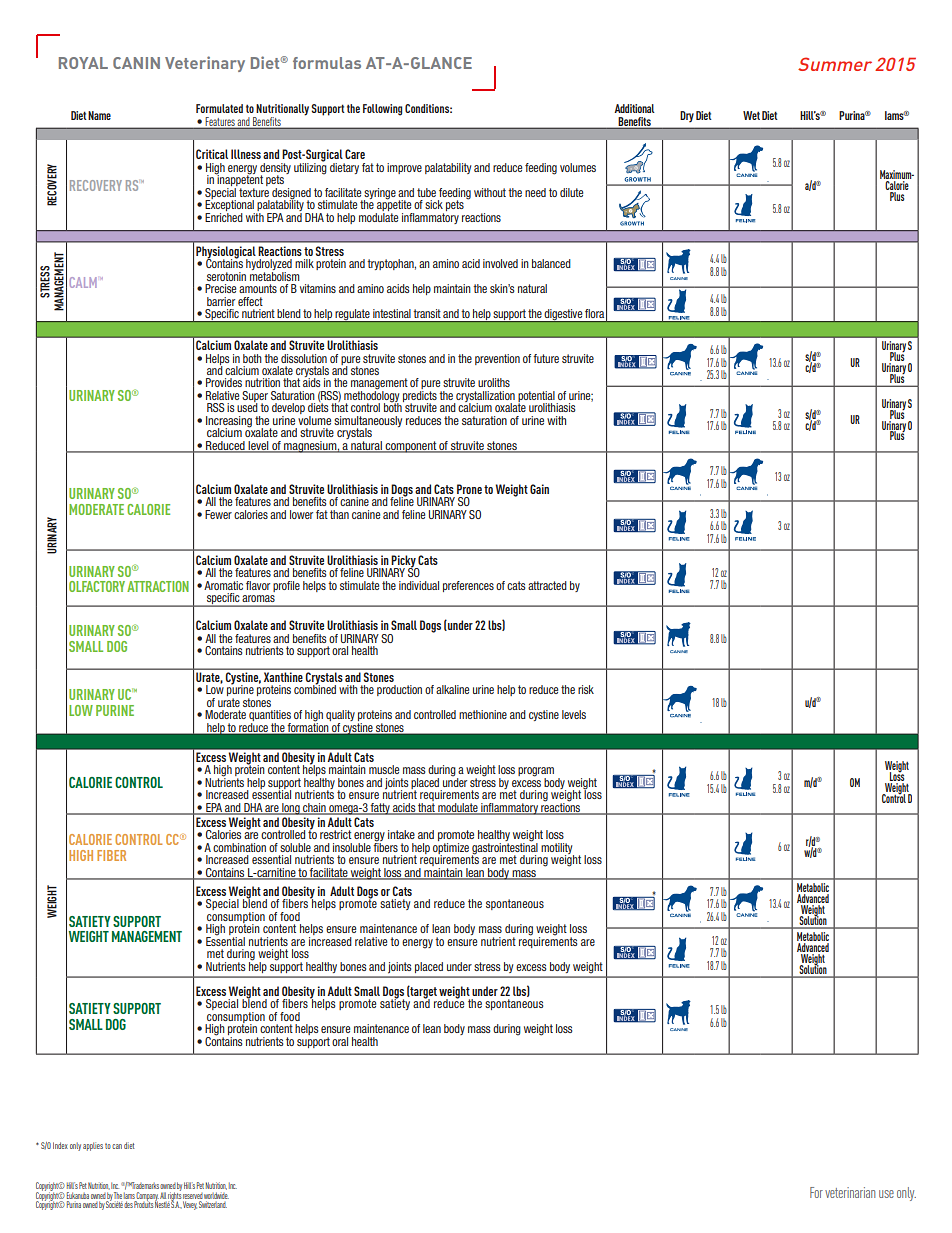 The width and height of the screenshot is (952, 1233). I want to click on future, so click(546, 358).
